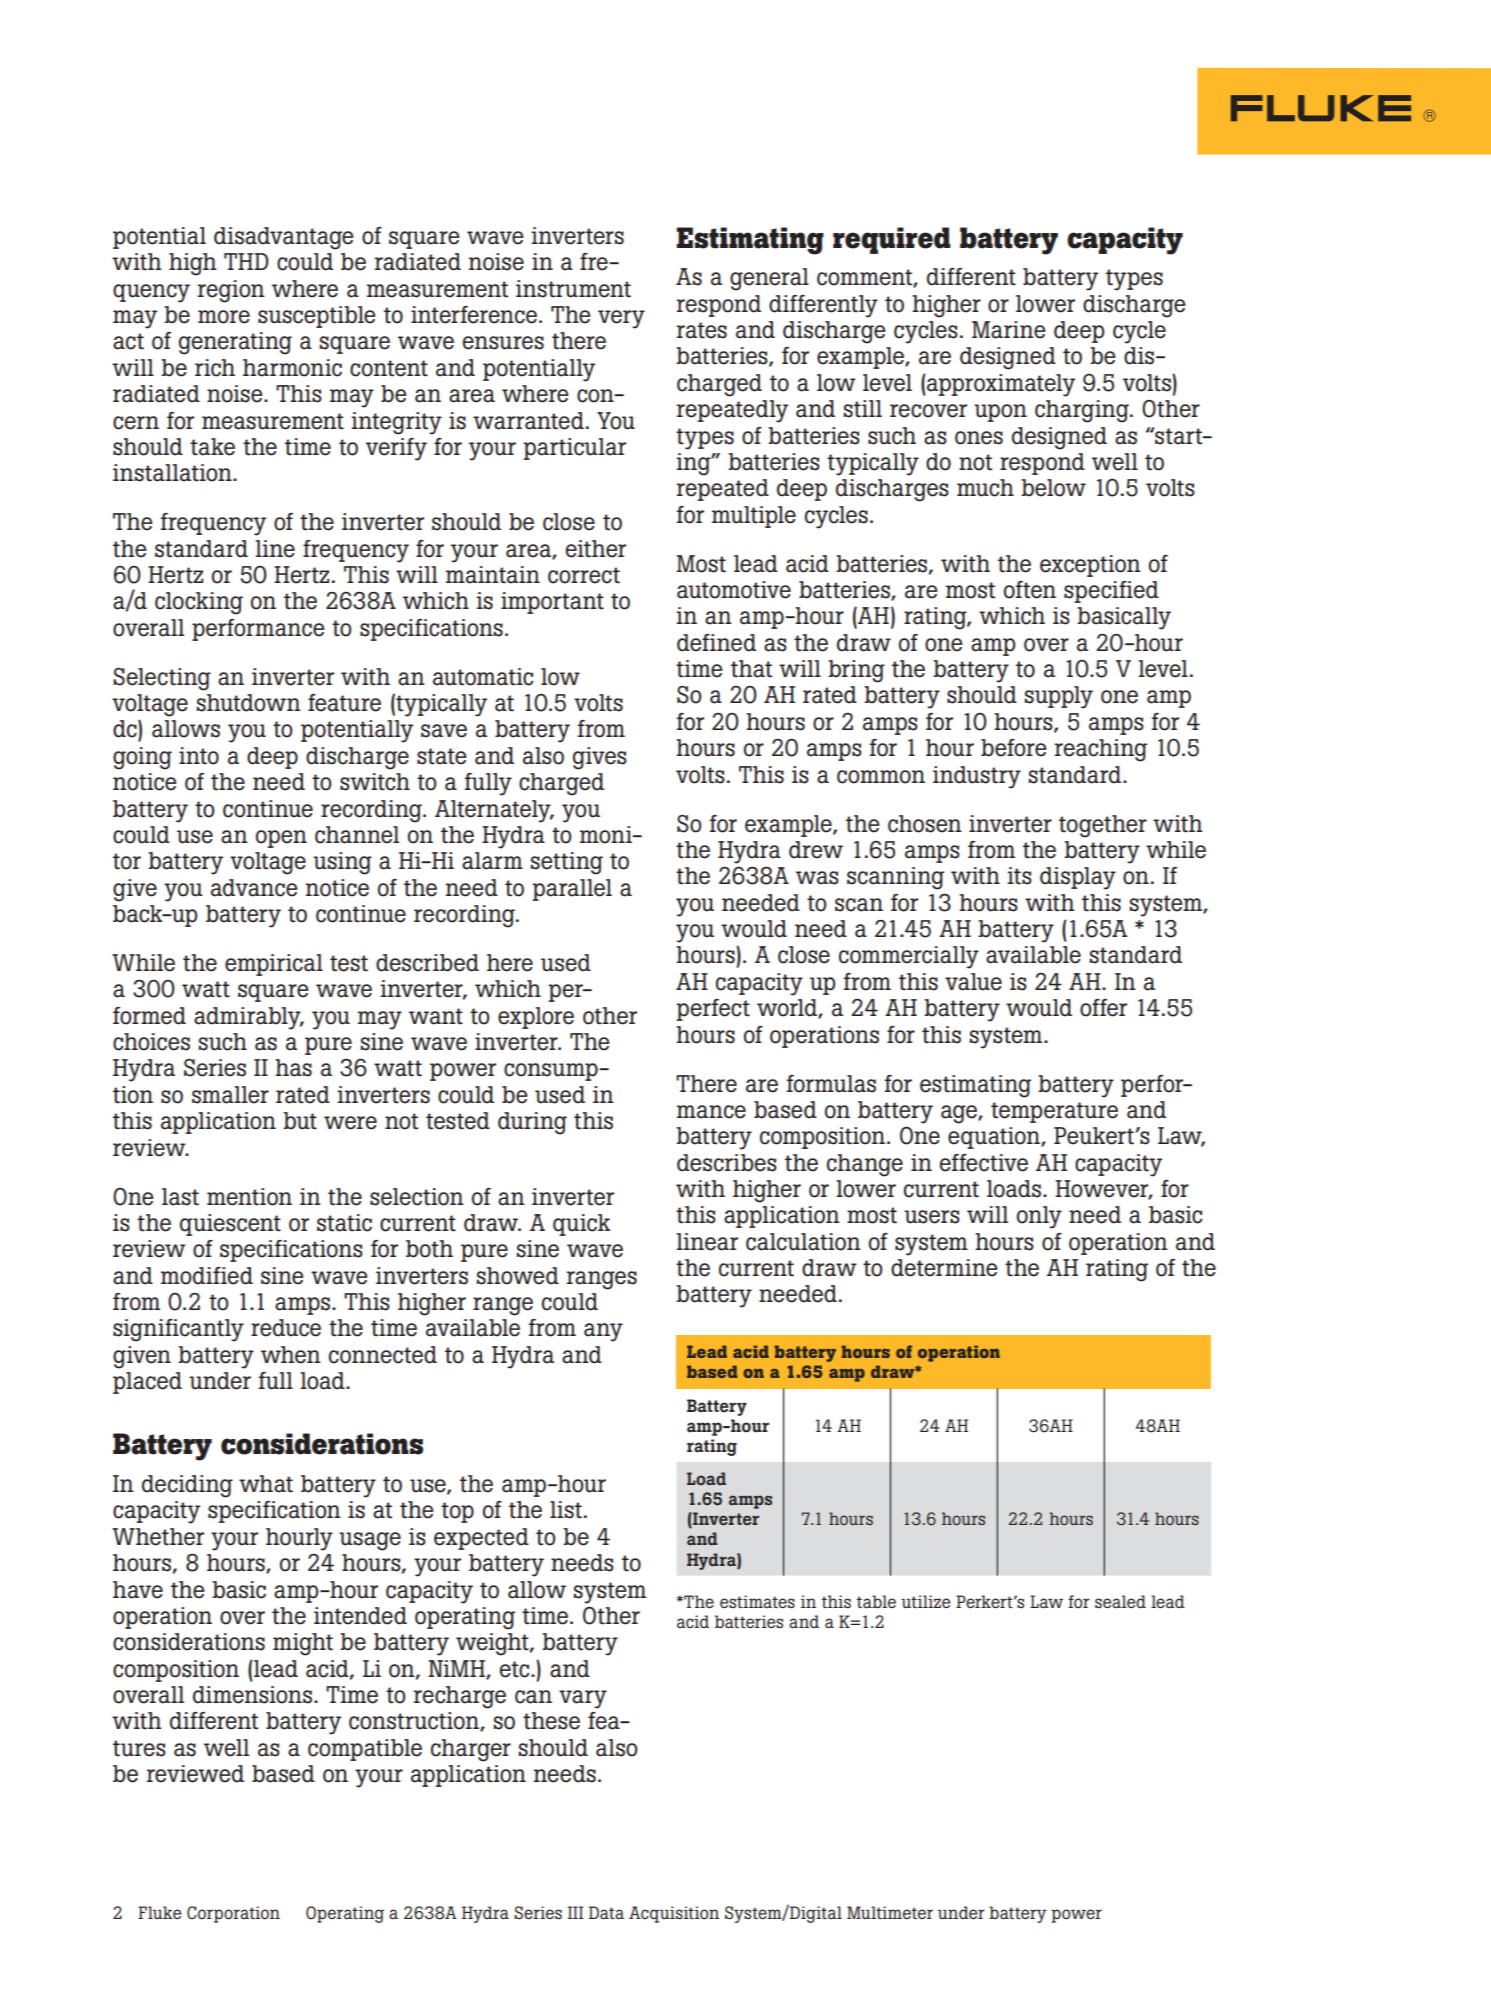 This image has height=1989, width=1491. I want to click on utilize, so click(925, 1601).
